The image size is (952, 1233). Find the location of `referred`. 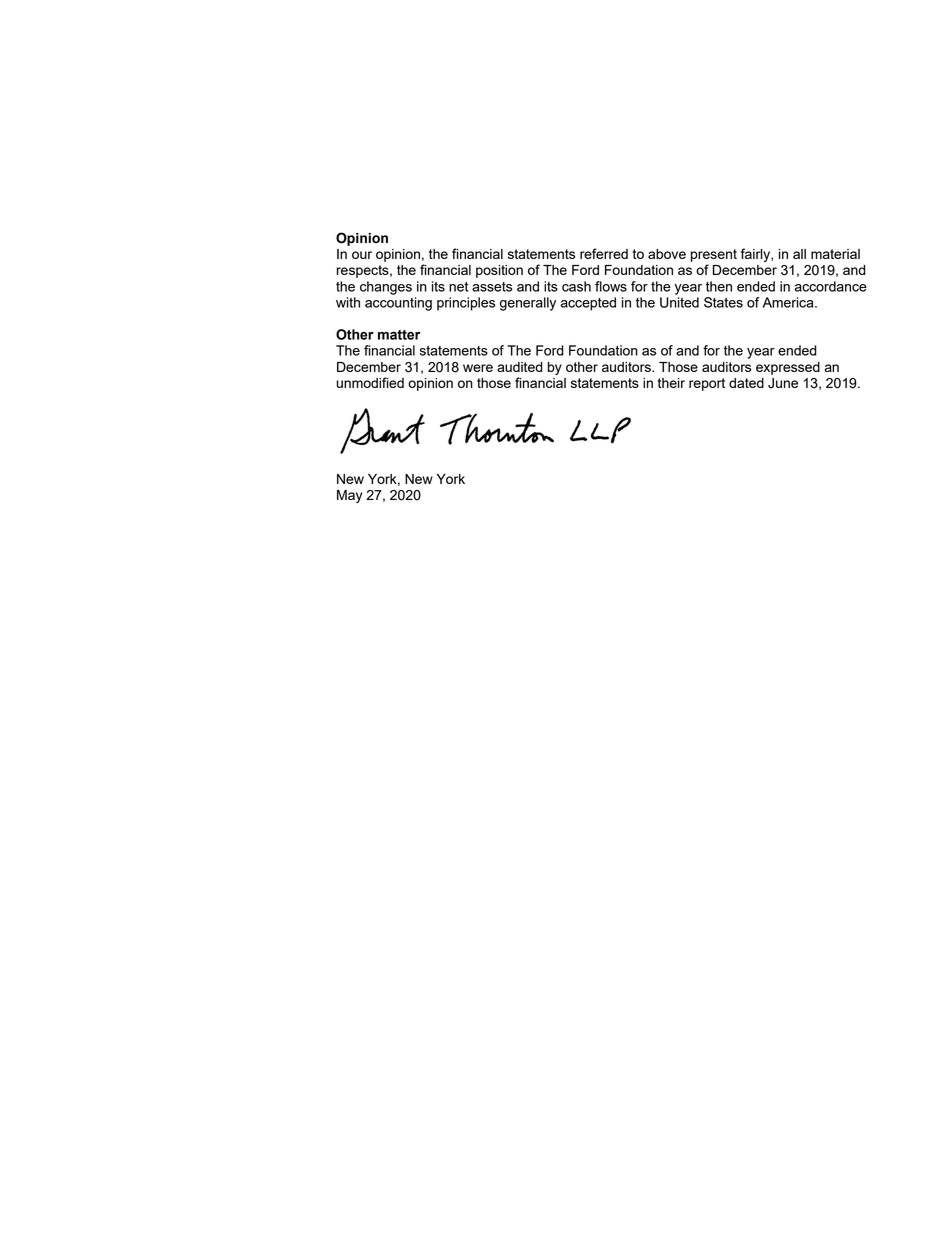

referred is located at coordinates (604, 253).
